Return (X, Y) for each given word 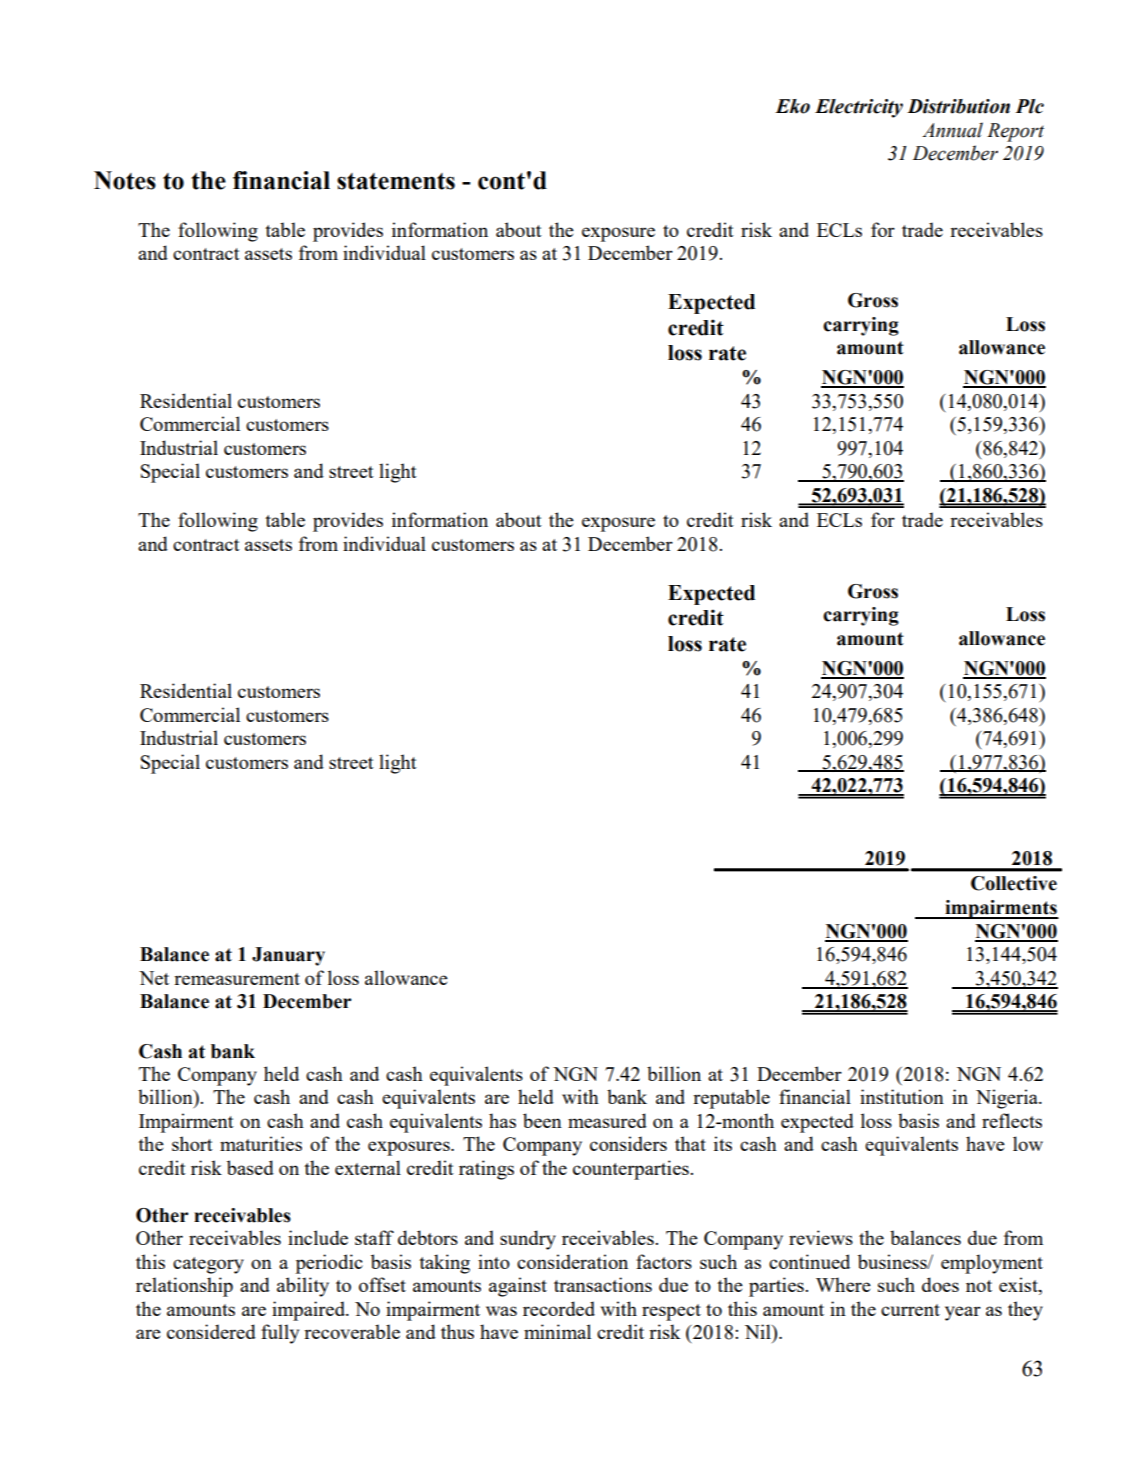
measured (607, 1120)
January (288, 956)
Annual (952, 130)
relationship (184, 1287)
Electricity (859, 108)
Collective (1014, 883)
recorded (559, 1308)
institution (902, 1096)
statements (396, 181)
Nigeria (1008, 1099)
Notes (125, 180)
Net (154, 978)
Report (1015, 132)
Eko (792, 106)
